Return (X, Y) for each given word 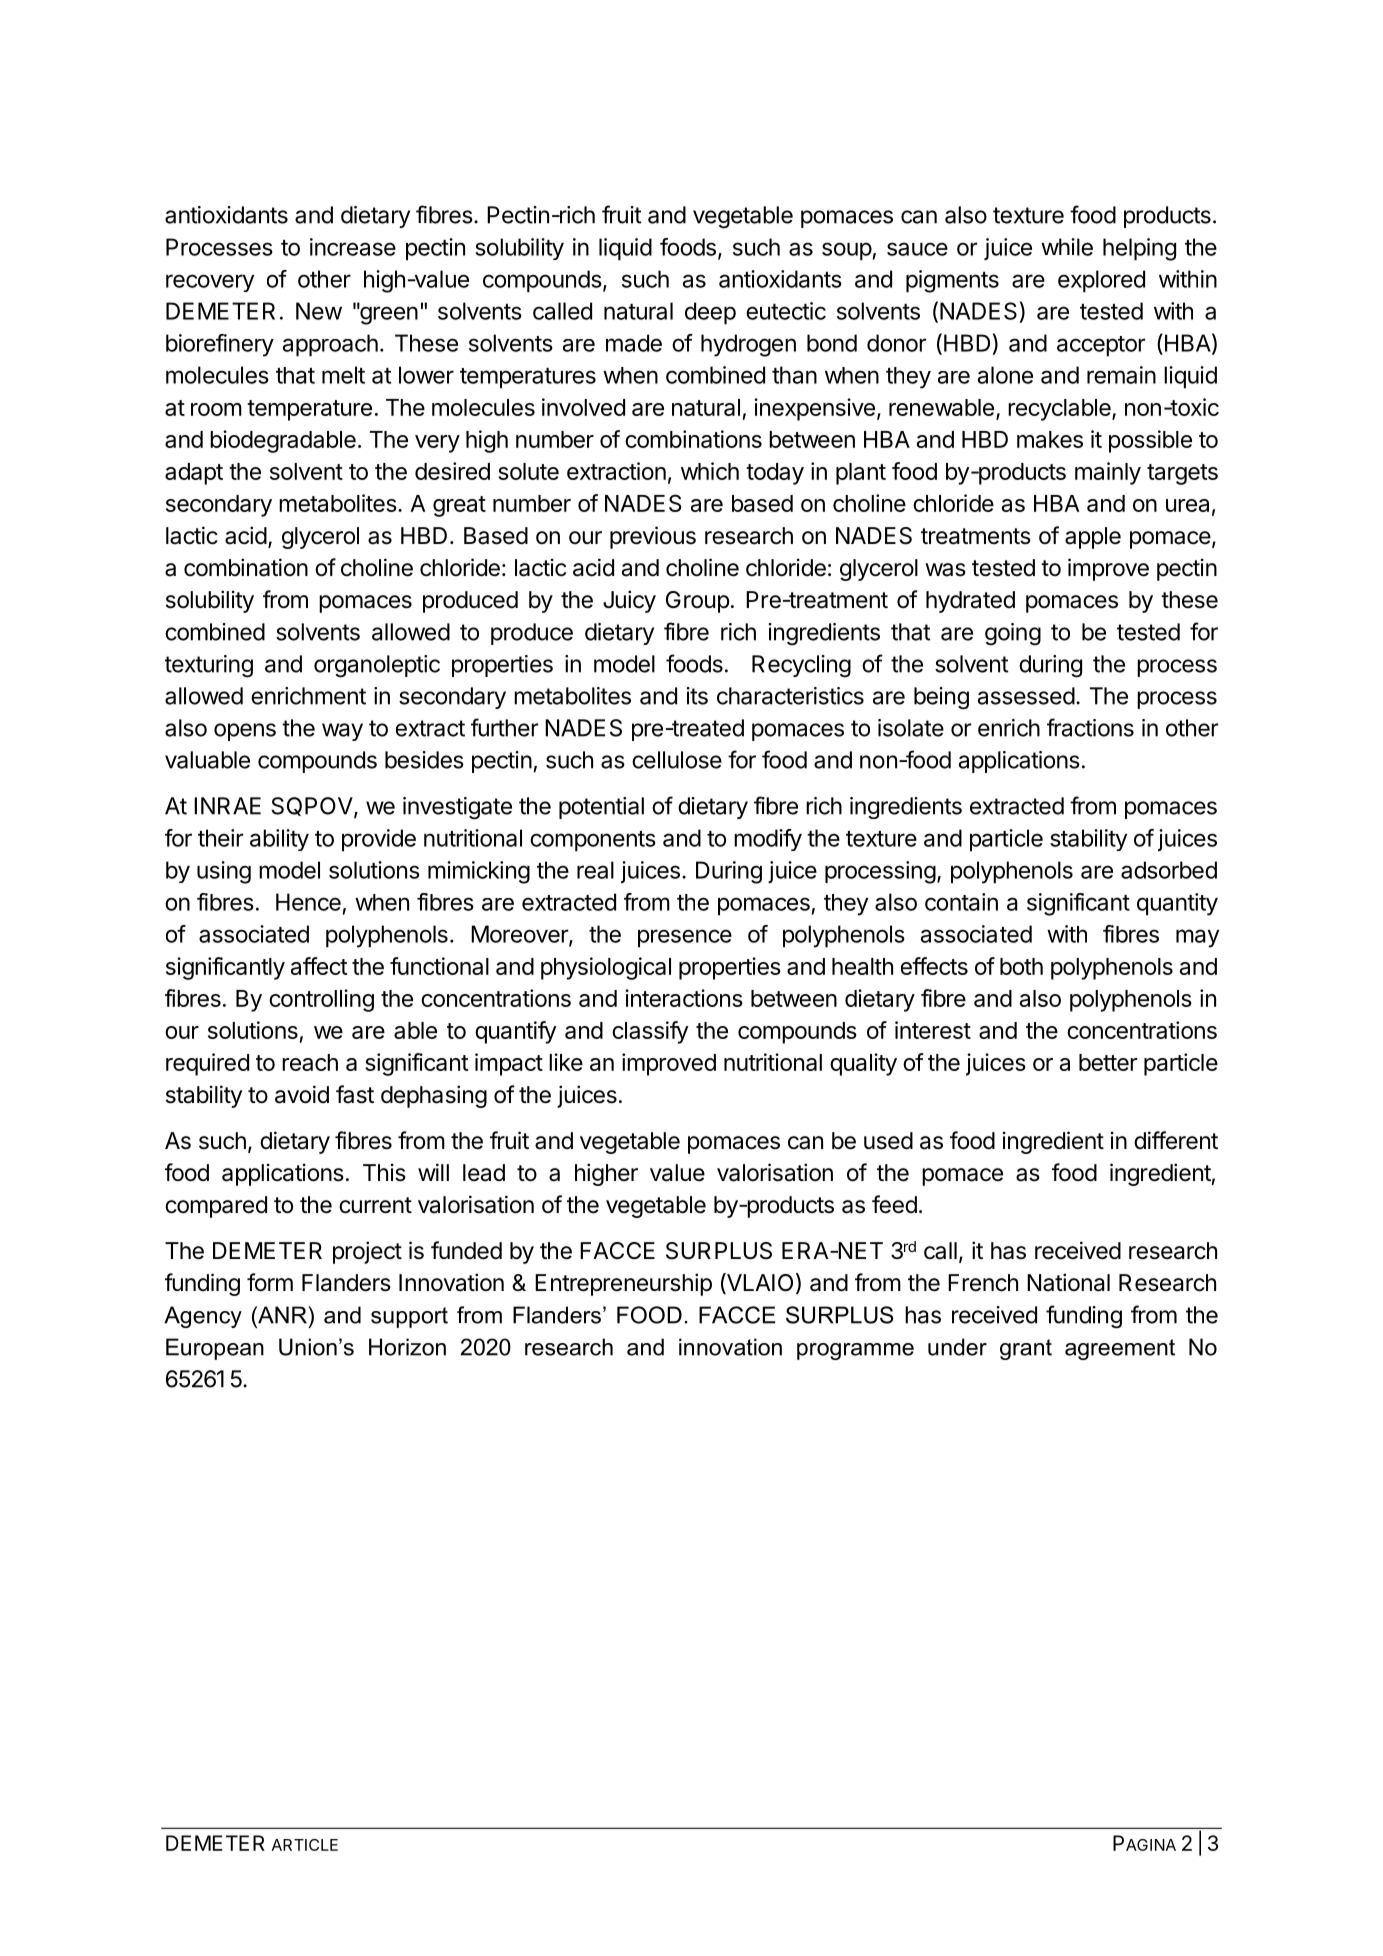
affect (319, 966)
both (1021, 966)
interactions (684, 998)
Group (698, 602)
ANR (282, 1315)
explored (1101, 281)
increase (353, 247)
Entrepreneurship (623, 1284)
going (1013, 634)
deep (710, 313)
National (1068, 1282)
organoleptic (377, 666)
